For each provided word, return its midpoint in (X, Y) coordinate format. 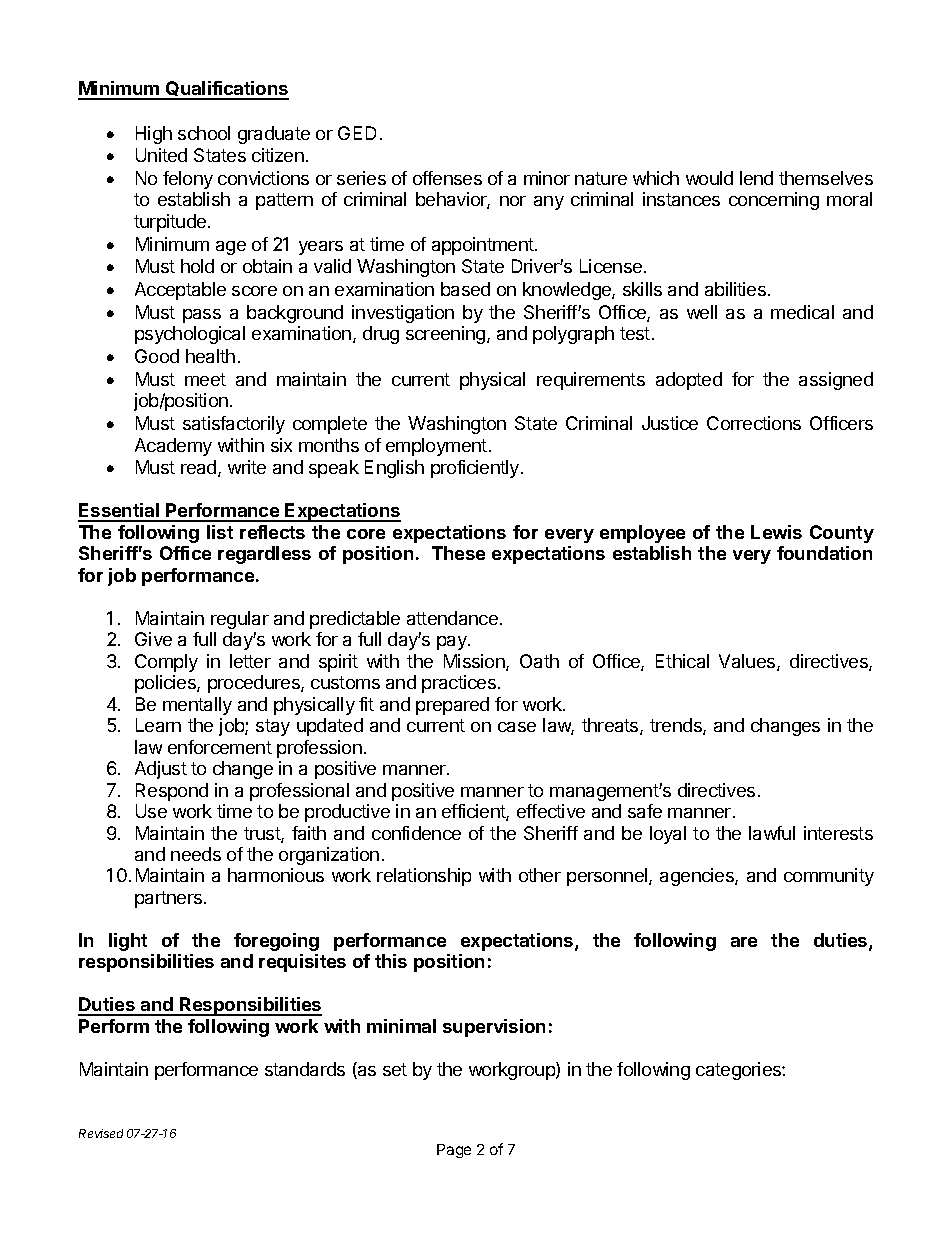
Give (153, 639)
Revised (101, 1133)
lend (756, 178)
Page (454, 1151)
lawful (772, 833)
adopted (689, 381)
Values (748, 662)
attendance (452, 618)
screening (447, 335)
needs (196, 854)
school (204, 133)
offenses (447, 178)
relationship (424, 877)
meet (205, 379)
